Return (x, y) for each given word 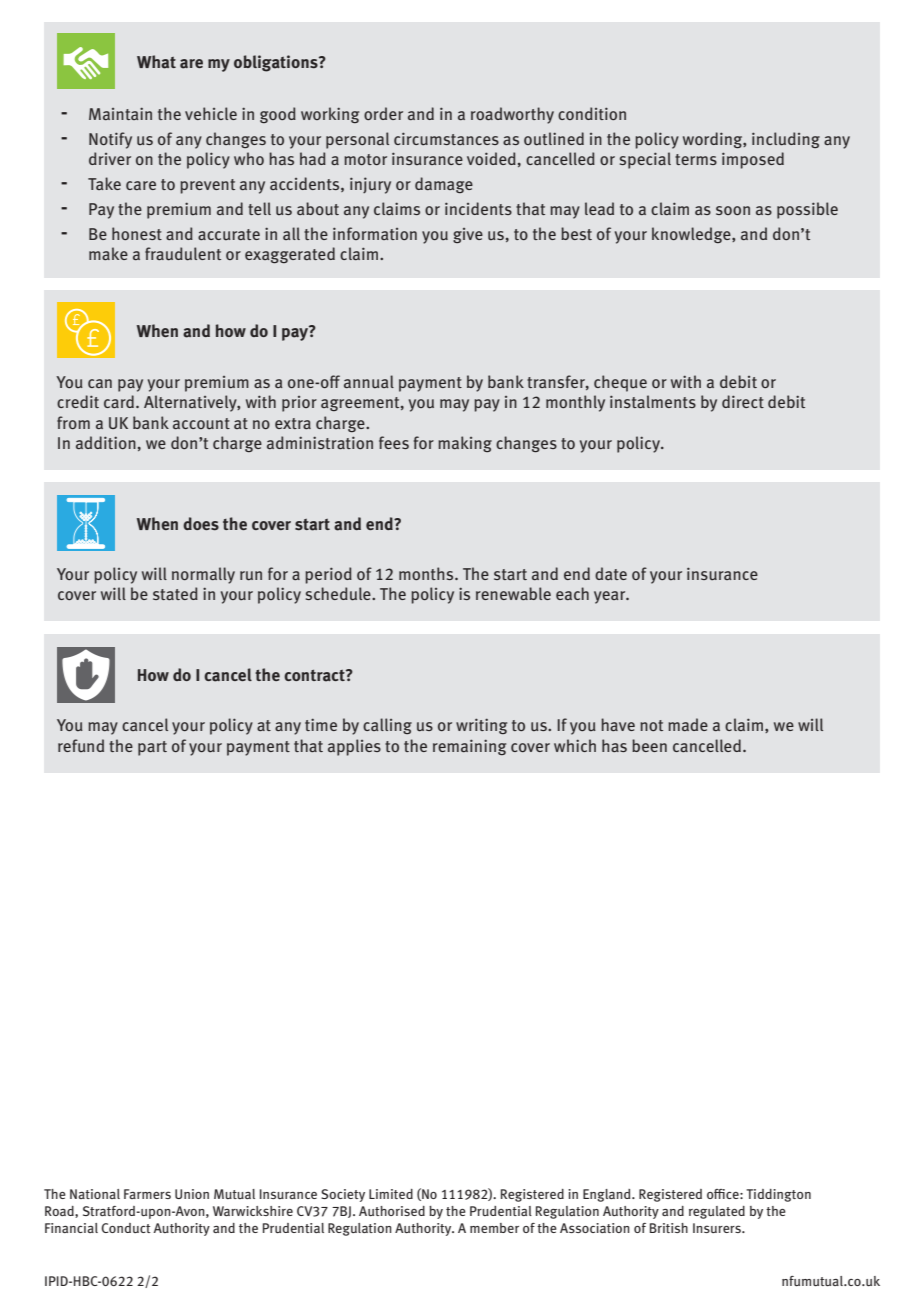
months (427, 573)
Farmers (147, 1194)
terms (696, 159)
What (156, 62)
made (688, 724)
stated (175, 593)
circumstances (446, 139)
